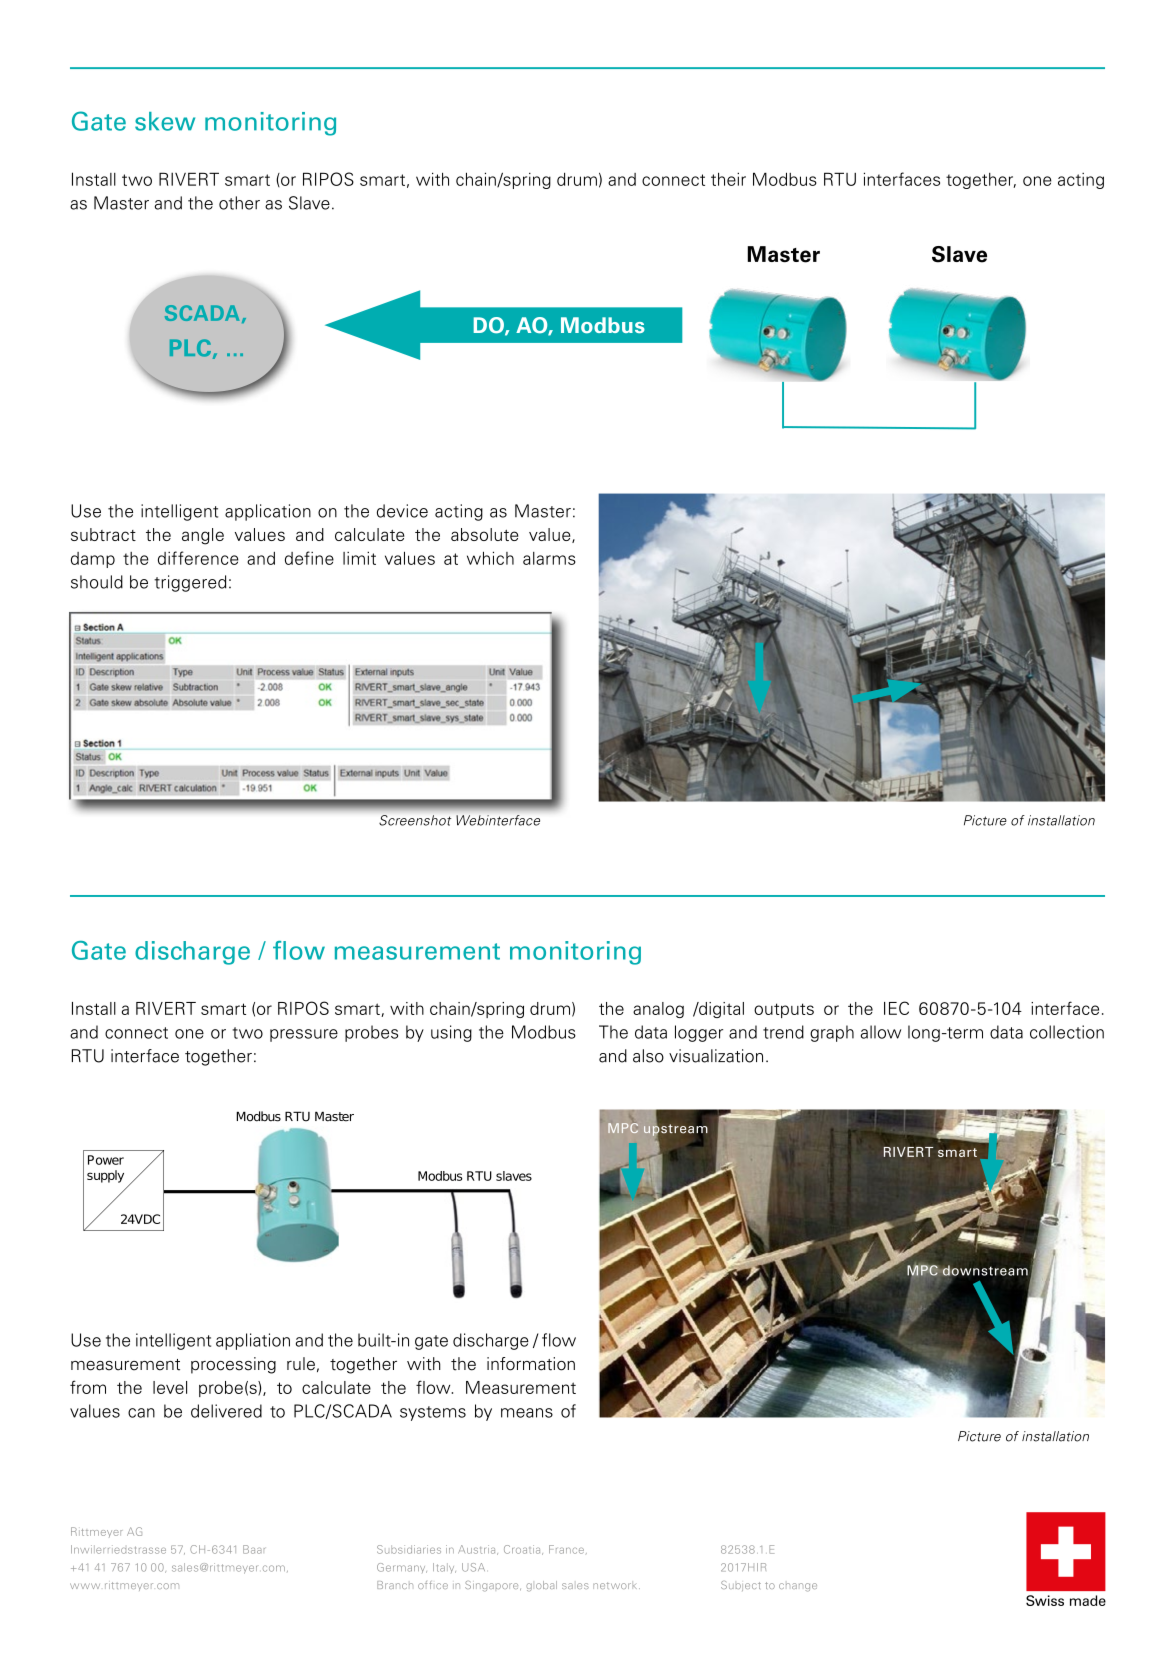  I want to click on Baar, so click(254, 1549).
